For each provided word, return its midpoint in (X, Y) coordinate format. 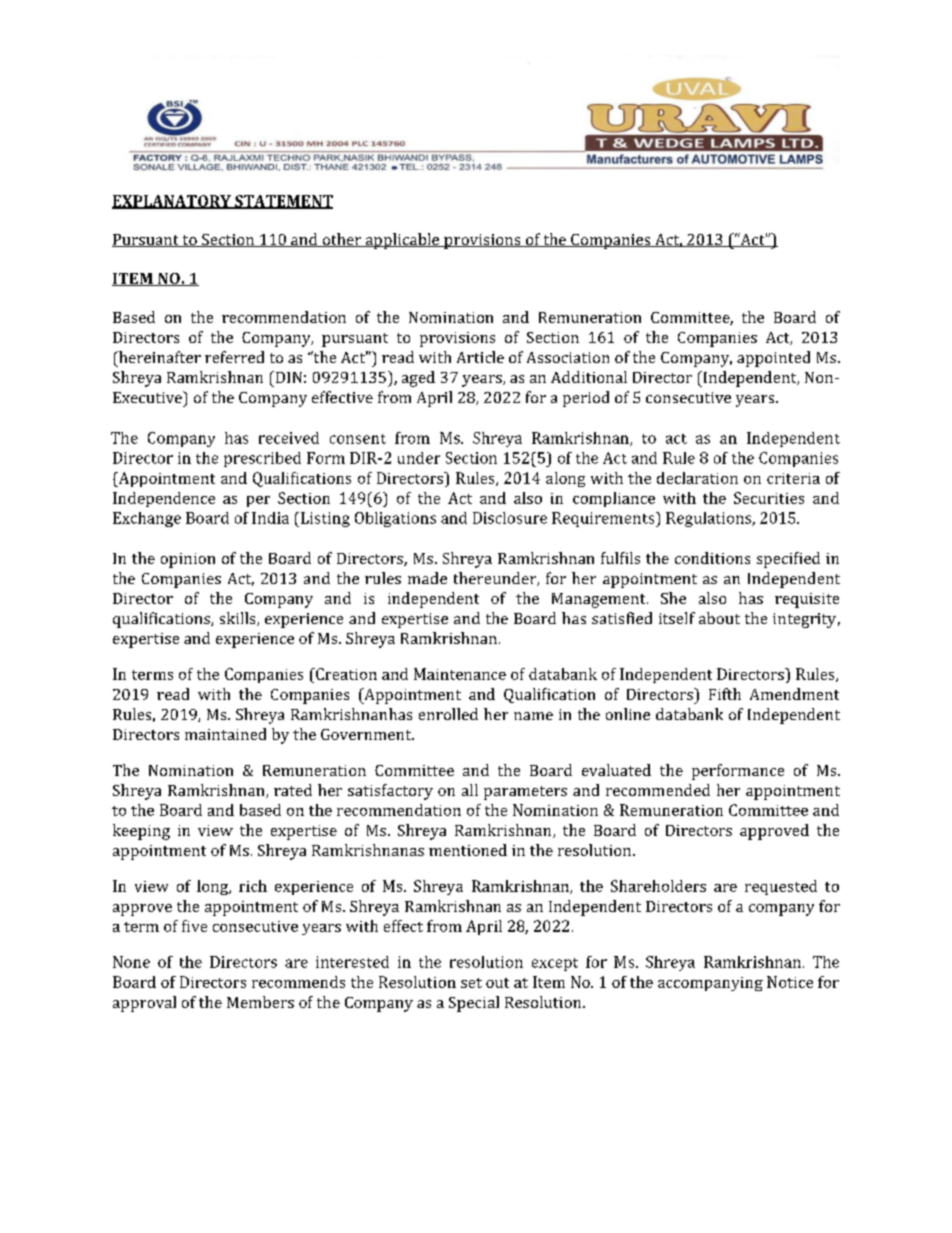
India (270, 518)
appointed (773, 359)
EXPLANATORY (172, 202)
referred (234, 357)
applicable (402, 241)
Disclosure (510, 518)
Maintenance (460, 674)
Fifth (725, 694)
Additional (589, 377)
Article (480, 357)
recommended (658, 790)
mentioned (468, 850)
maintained (225, 734)
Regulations (710, 519)
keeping (141, 832)
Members (260, 1002)
